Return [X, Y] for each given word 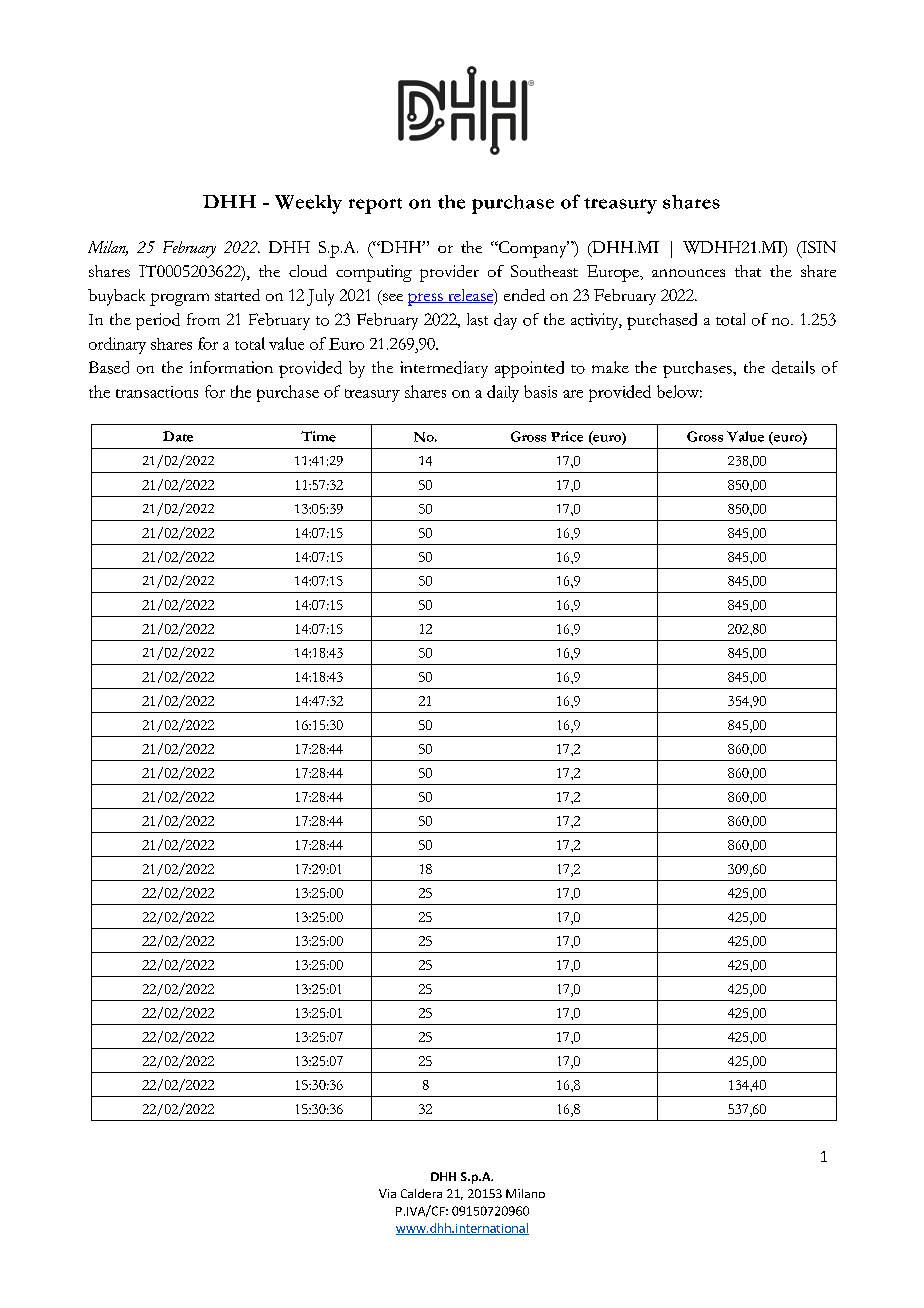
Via [387, 1193]
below [679, 391]
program [179, 299]
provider [449, 273]
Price [567, 436]
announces [688, 273]
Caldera [421, 1193]
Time [318, 436]
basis [540, 391]
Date [178, 436]
